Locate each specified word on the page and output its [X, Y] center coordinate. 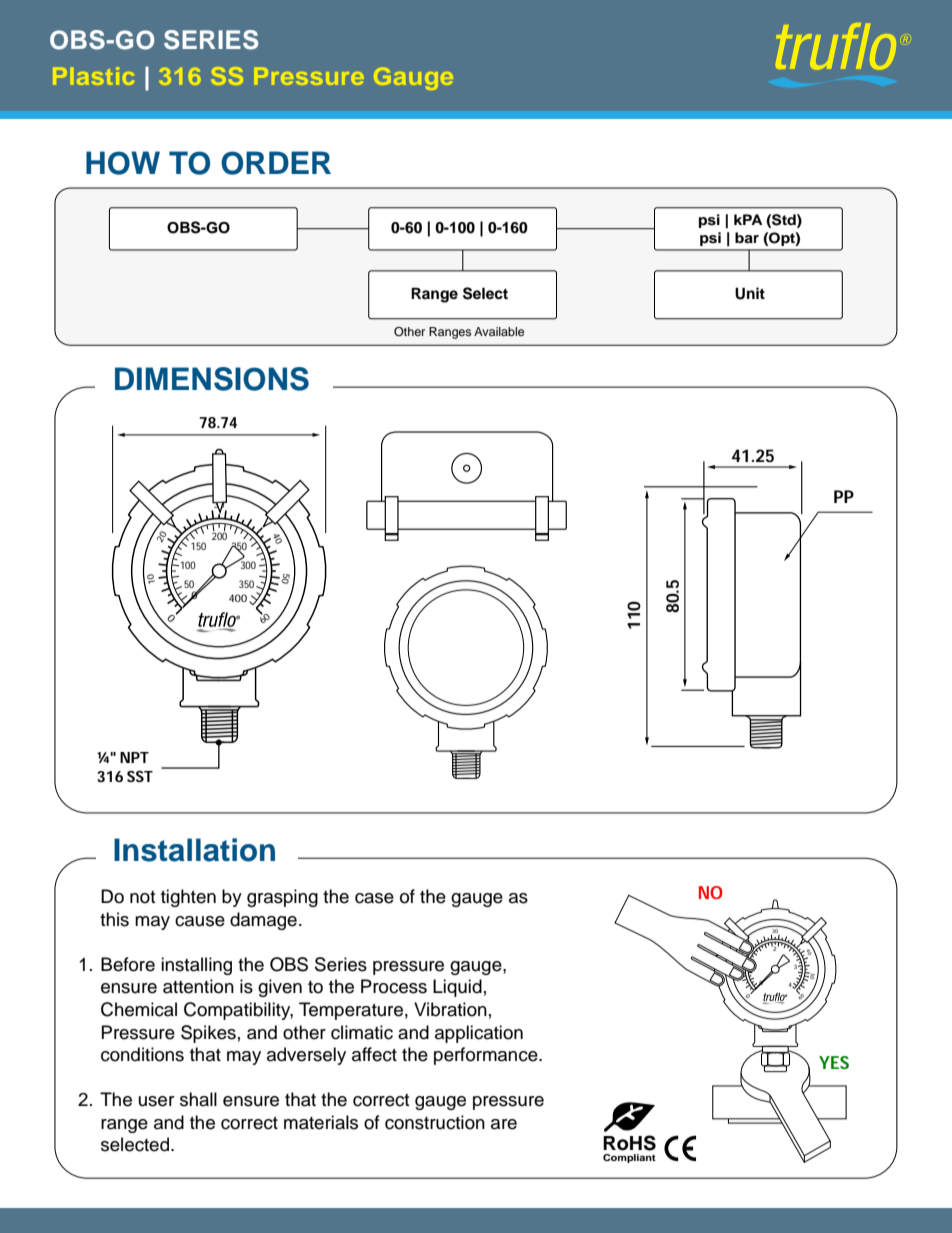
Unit [750, 293]
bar [747, 237]
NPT [134, 757]
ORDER [276, 163]
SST [140, 776]
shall [198, 1099]
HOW [123, 163]
